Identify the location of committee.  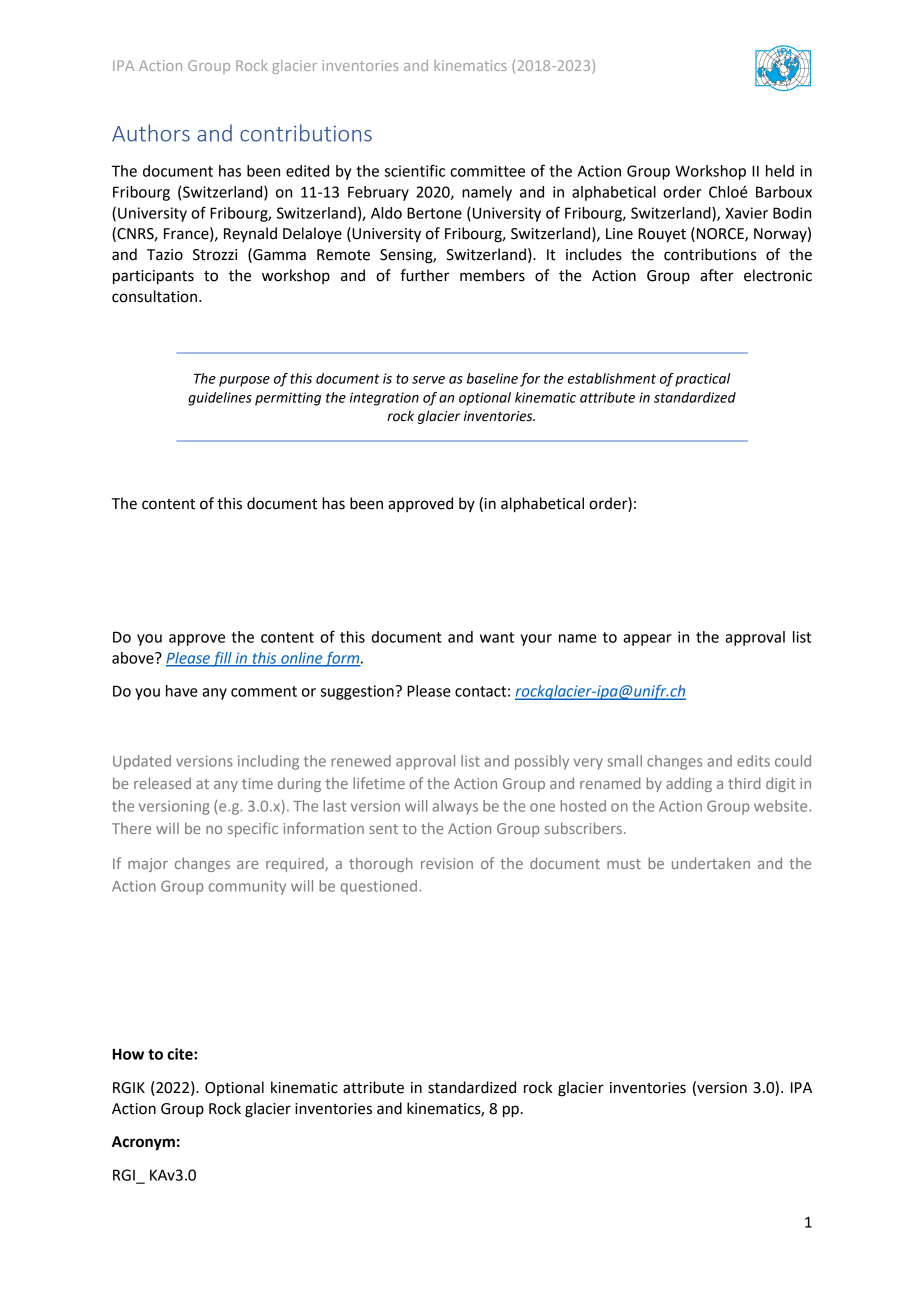
(487, 171).
